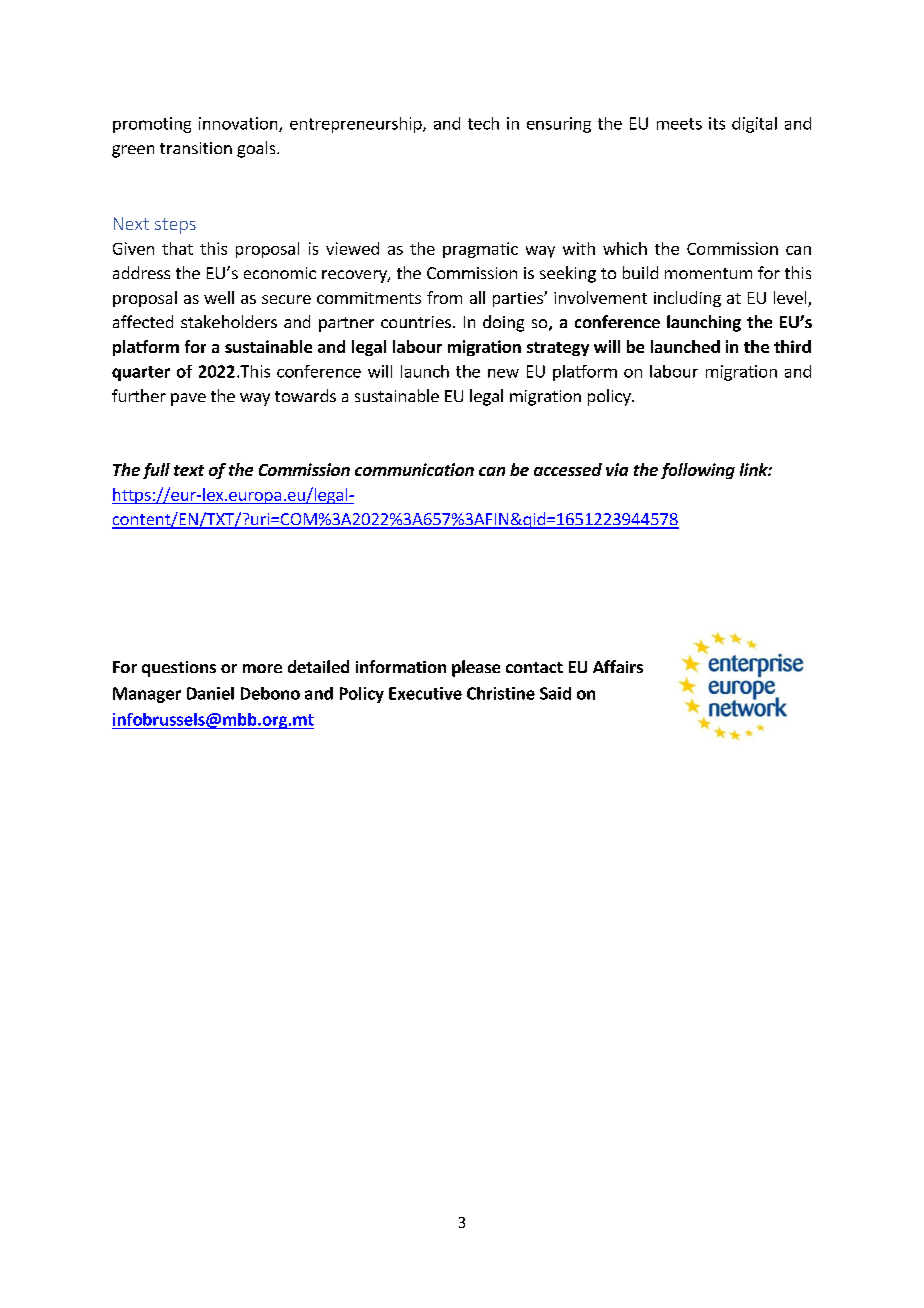 This image has width=924, height=1308. Describe the element at coordinates (618, 666) in the image. I see `Affairs` at that location.
